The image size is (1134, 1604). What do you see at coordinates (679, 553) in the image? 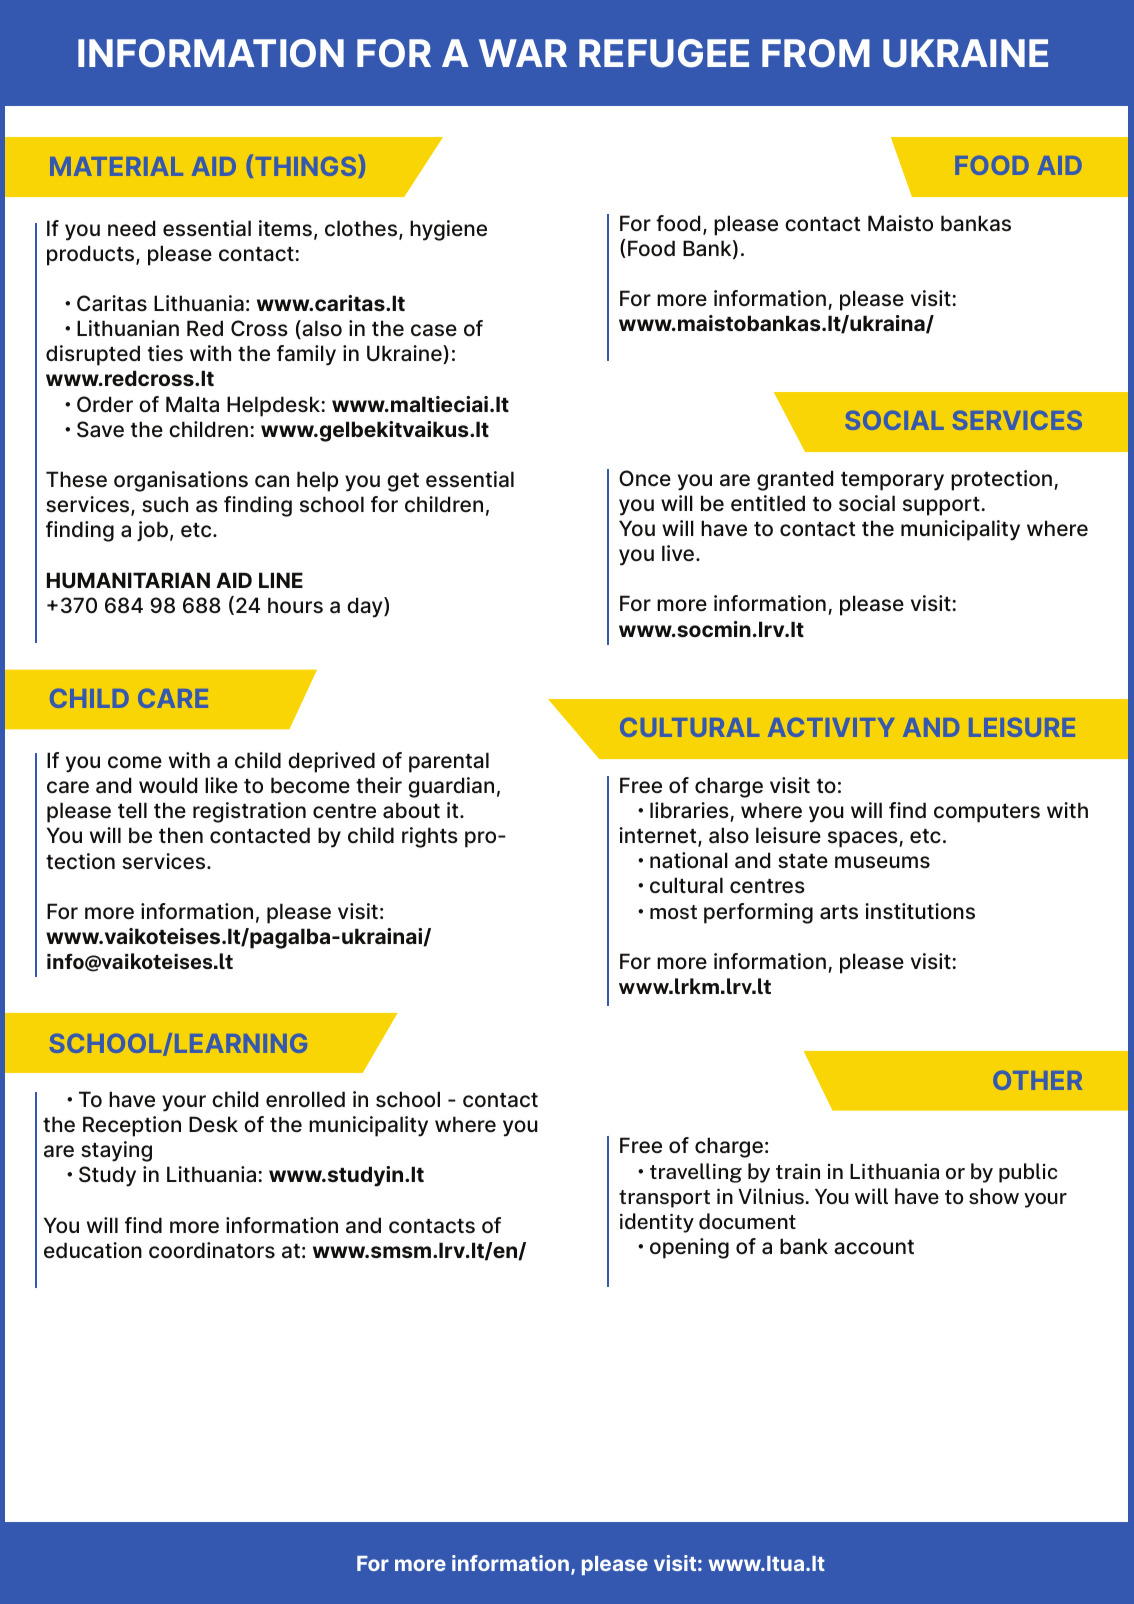
I see `live` at bounding box center [679, 553].
